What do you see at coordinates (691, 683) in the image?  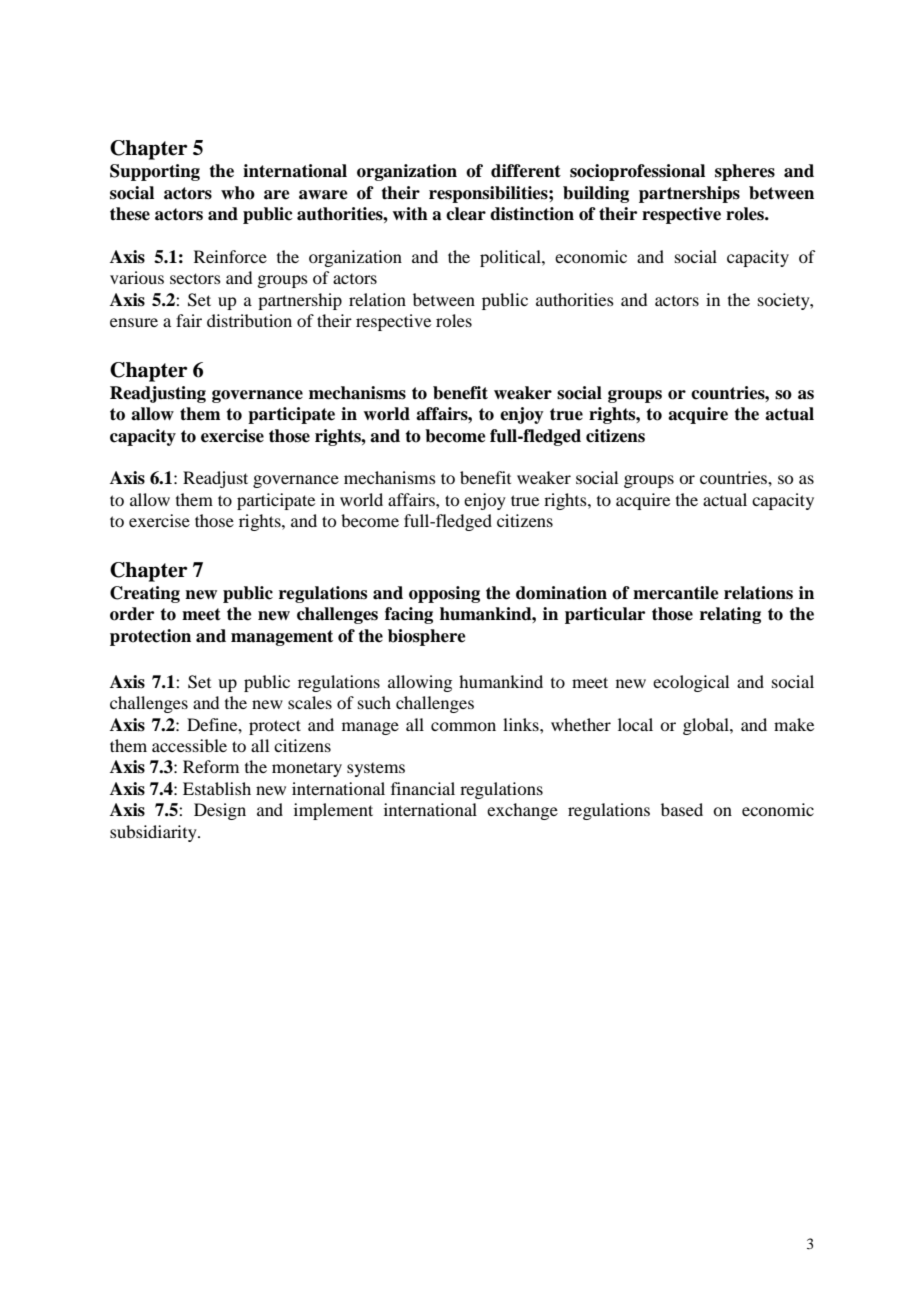 I see `ecological` at bounding box center [691, 683].
